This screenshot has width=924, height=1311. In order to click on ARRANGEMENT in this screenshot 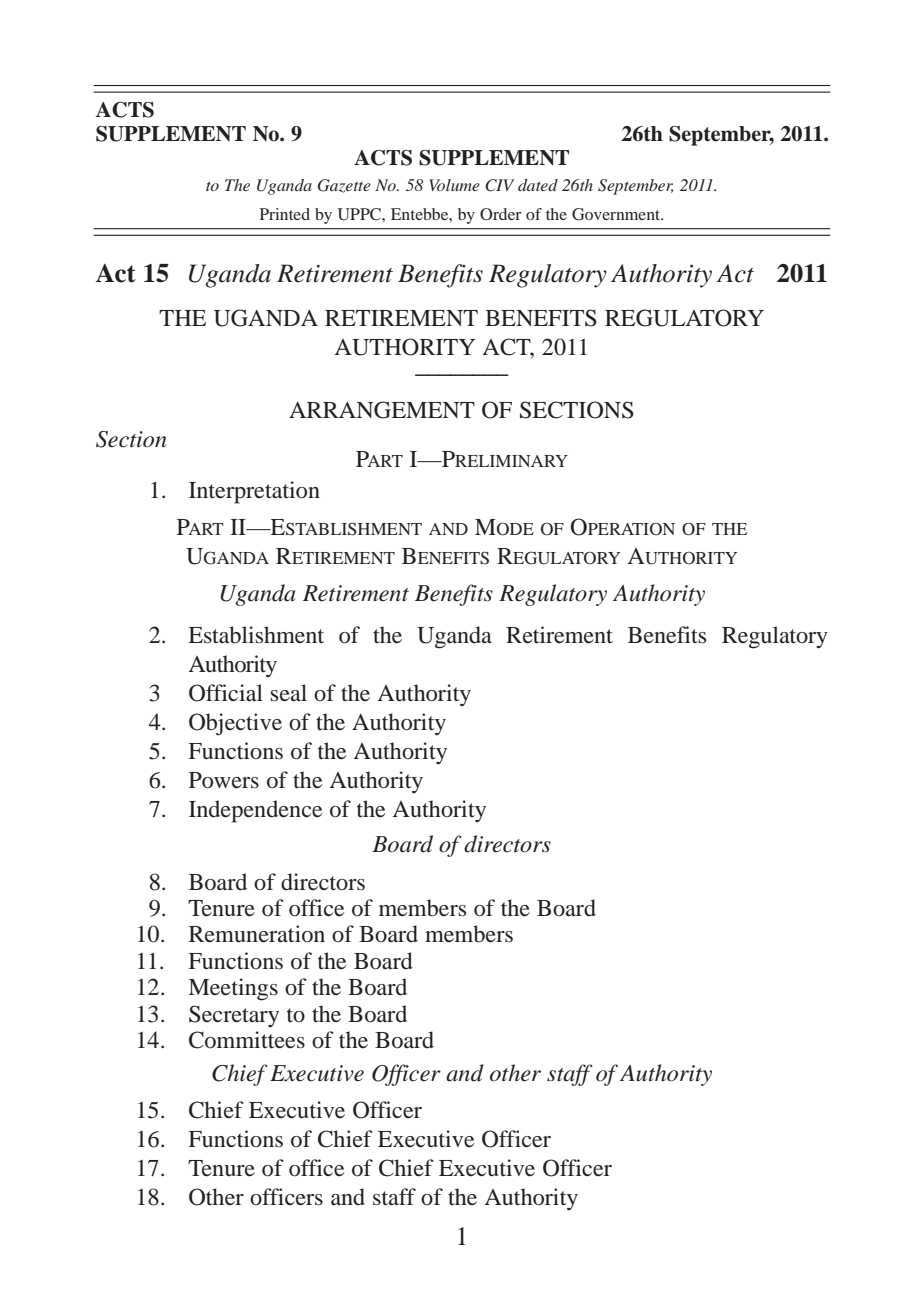, I will do `click(382, 410)`.
